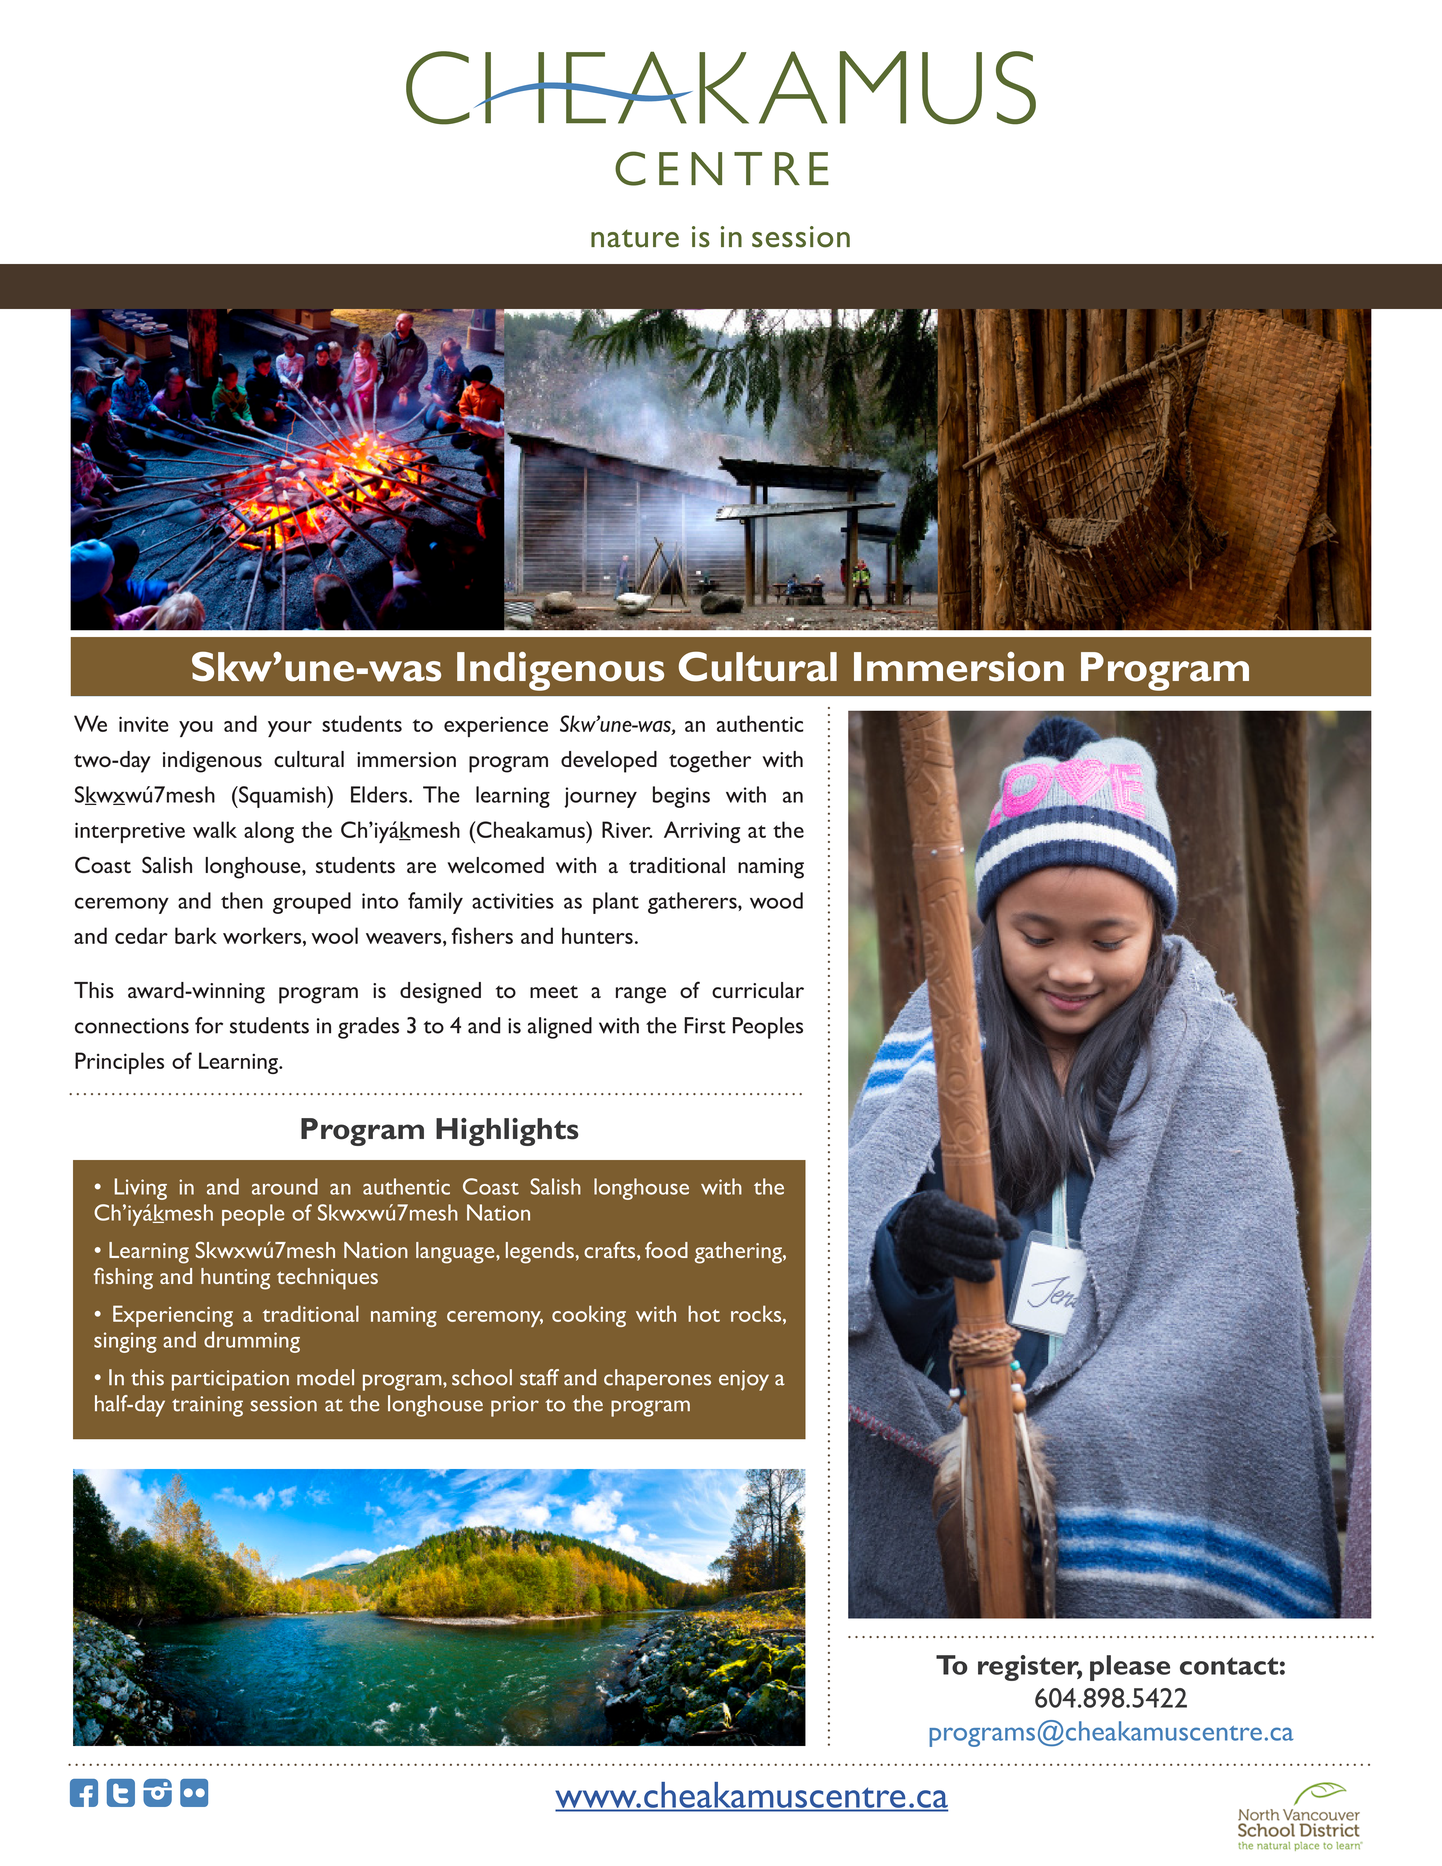  I want to click on food, so click(666, 1250).
